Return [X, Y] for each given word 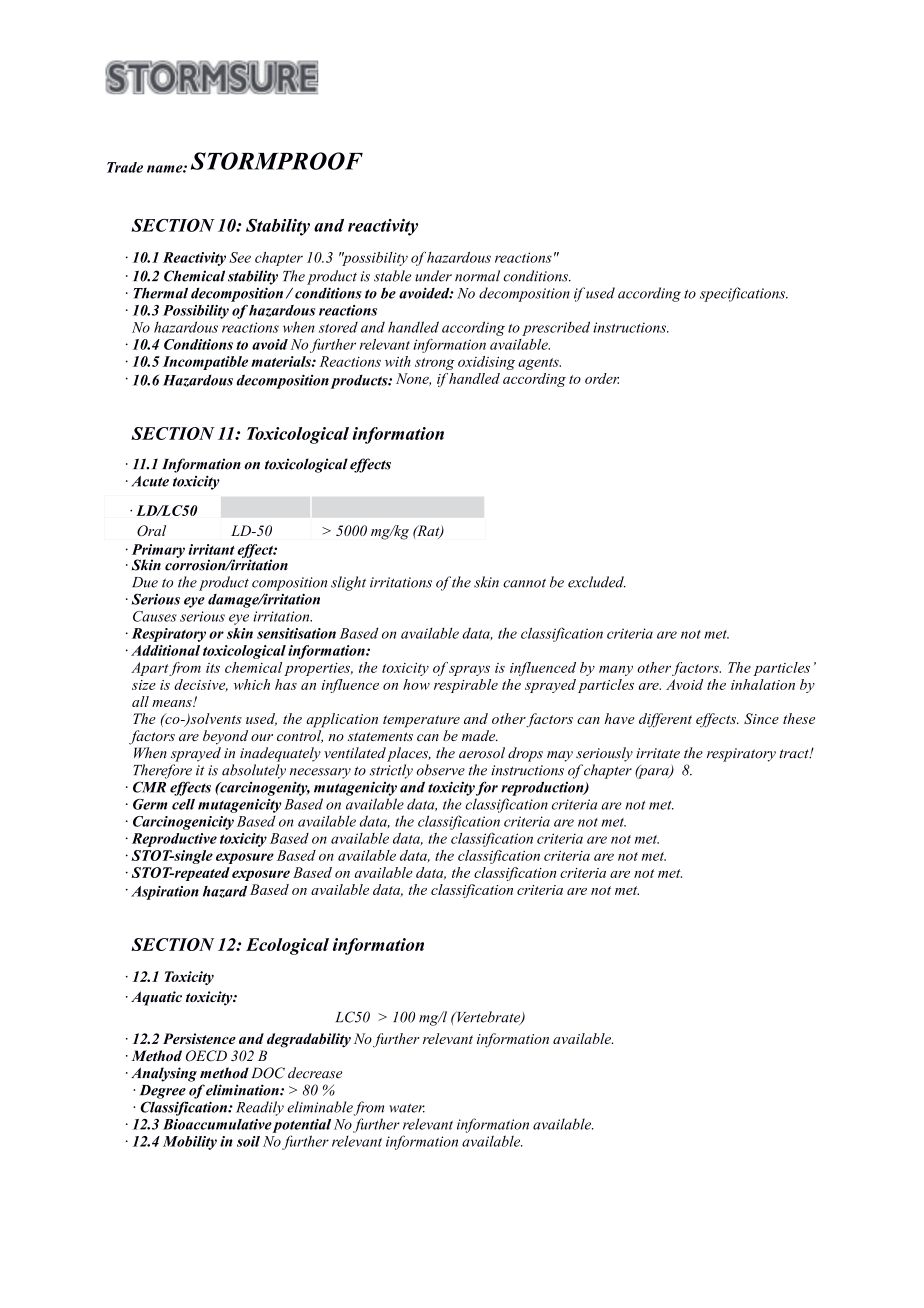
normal [477, 276]
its [213, 668]
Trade [125, 167]
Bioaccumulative [217, 1124]
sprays [469, 670]
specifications [744, 294]
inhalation [763, 684]
